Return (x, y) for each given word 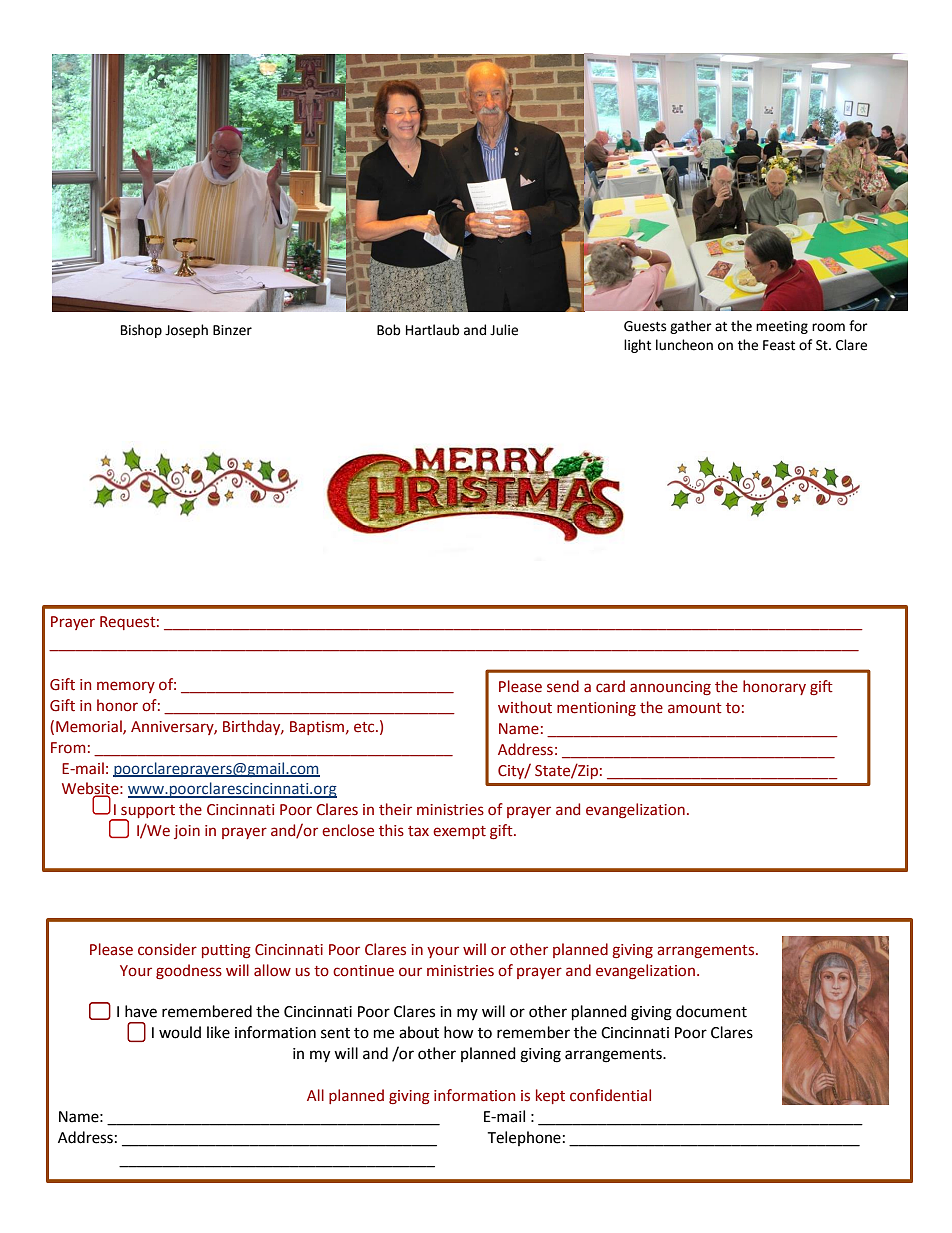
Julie (504, 330)
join (187, 832)
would (180, 1032)
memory (126, 687)
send (563, 686)
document (711, 1011)
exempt (459, 832)
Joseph (186, 331)
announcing (670, 688)
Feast (779, 345)
